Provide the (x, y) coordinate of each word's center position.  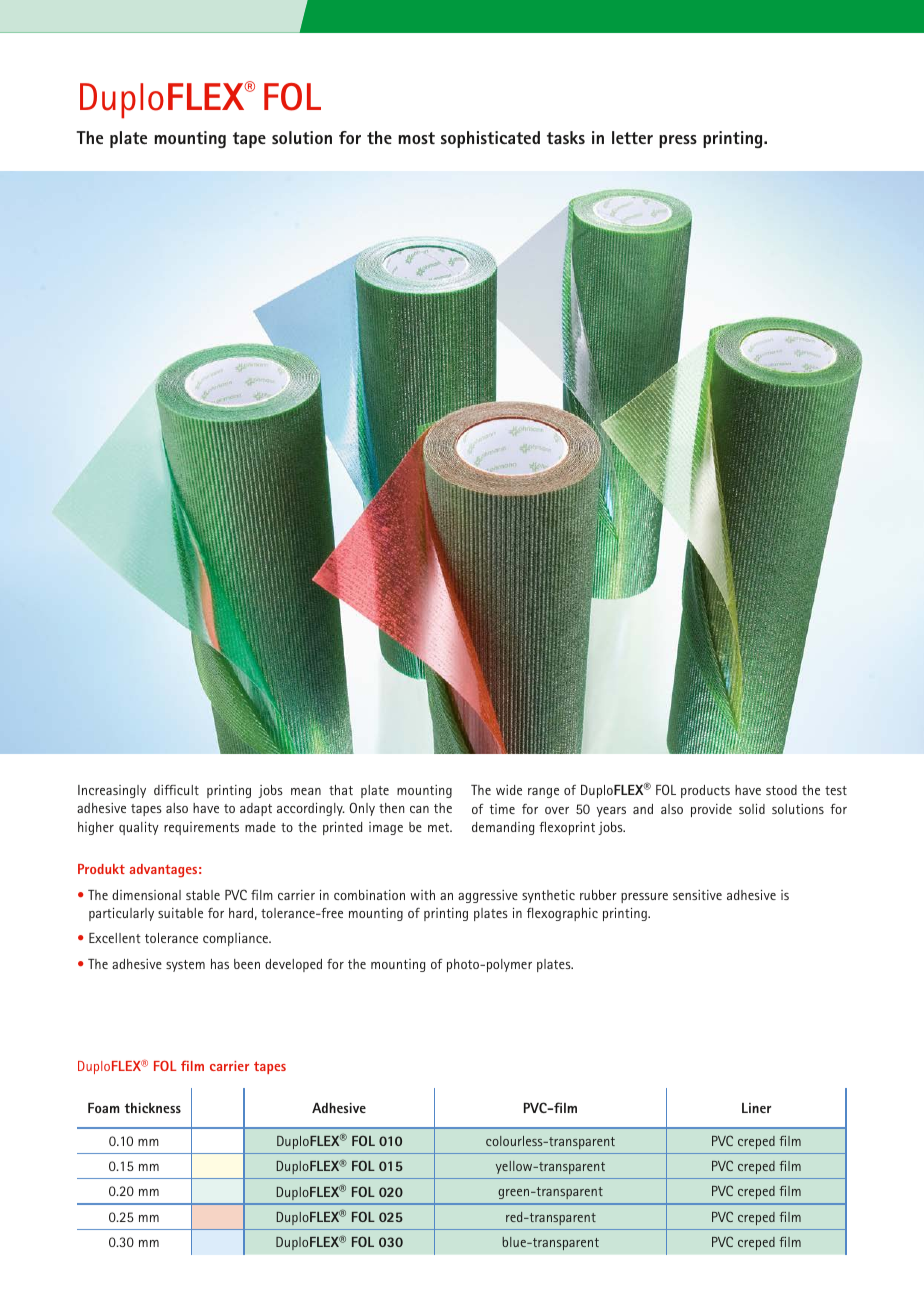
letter (632, 137)
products (705, 791)
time (502, 809)
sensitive (697, 895)
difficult (176, 790)
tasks (566, 137)
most (416, 138)
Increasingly (112, 791)
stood (781, 790)
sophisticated (490, 139)
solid (752, 809)
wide (509, 790)
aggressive (488, 896)
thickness (153, 1108)
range (543, 793)
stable (203, 895)
